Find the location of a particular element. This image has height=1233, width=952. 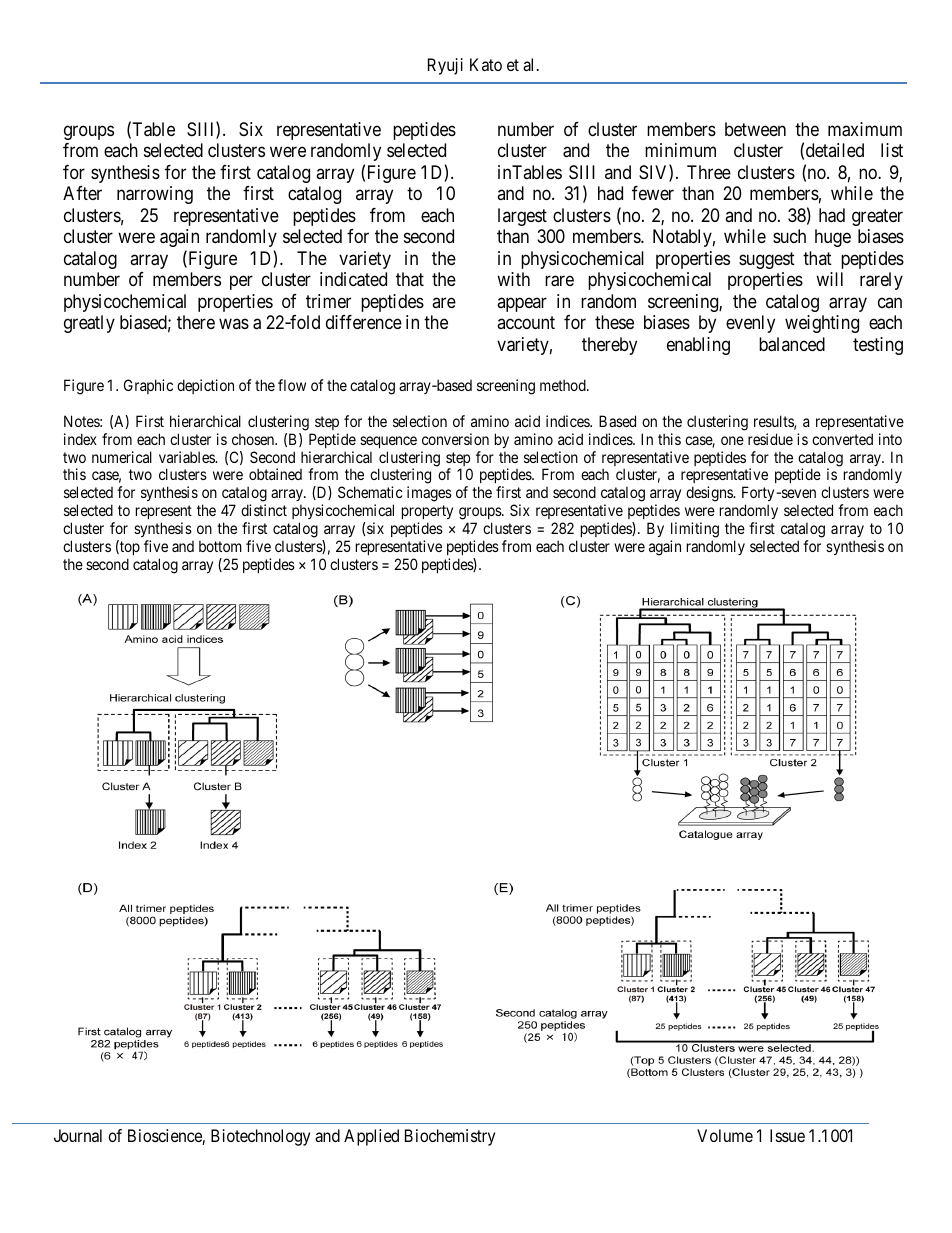

narrowing is located at coordinates (155, 195).
